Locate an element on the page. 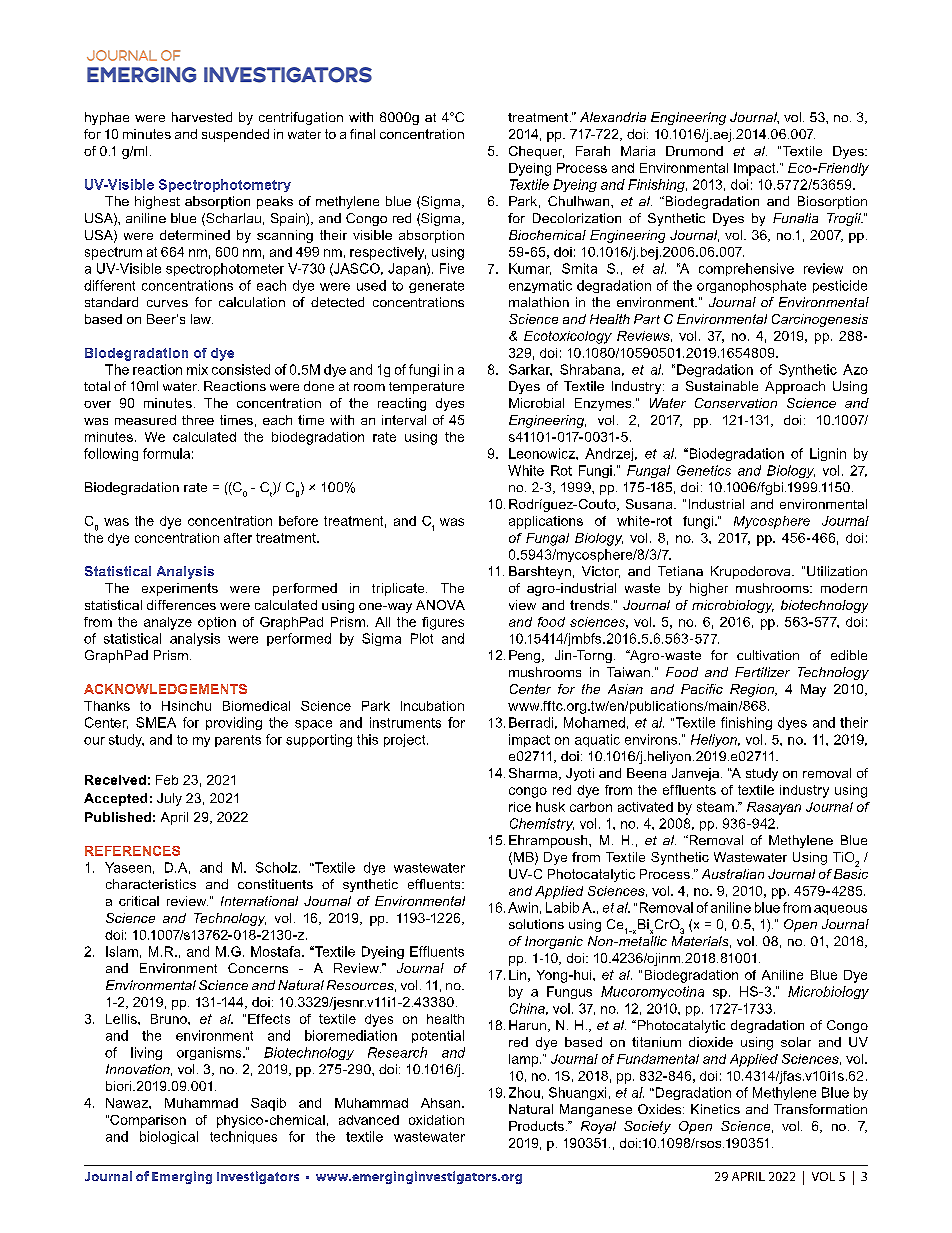  Kinetics is located at coordinates (715, 1109).
